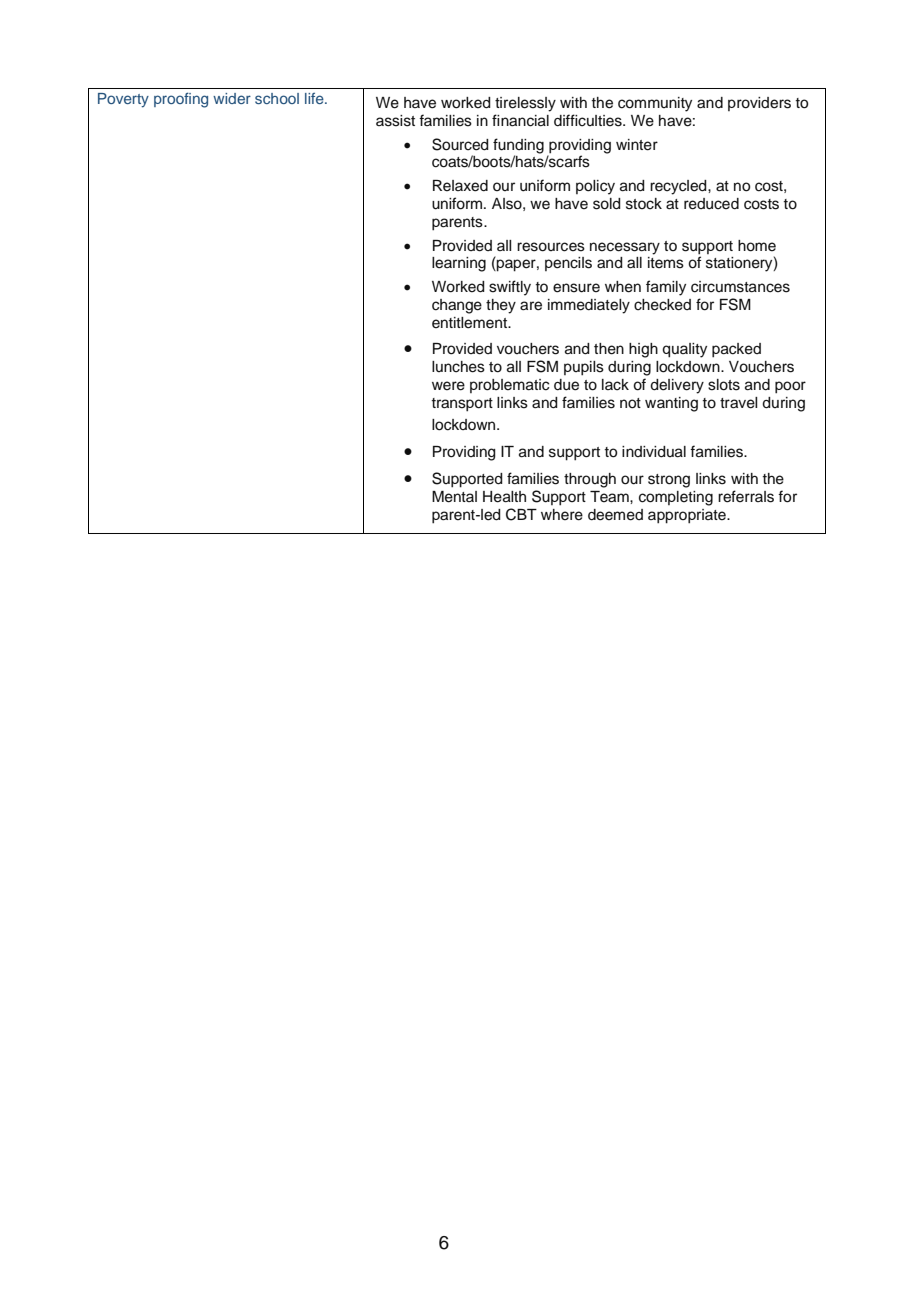  What do you see at coordinates (759, 104) in the screenshot?
I see `providers` at bounding box center [759, 104].
